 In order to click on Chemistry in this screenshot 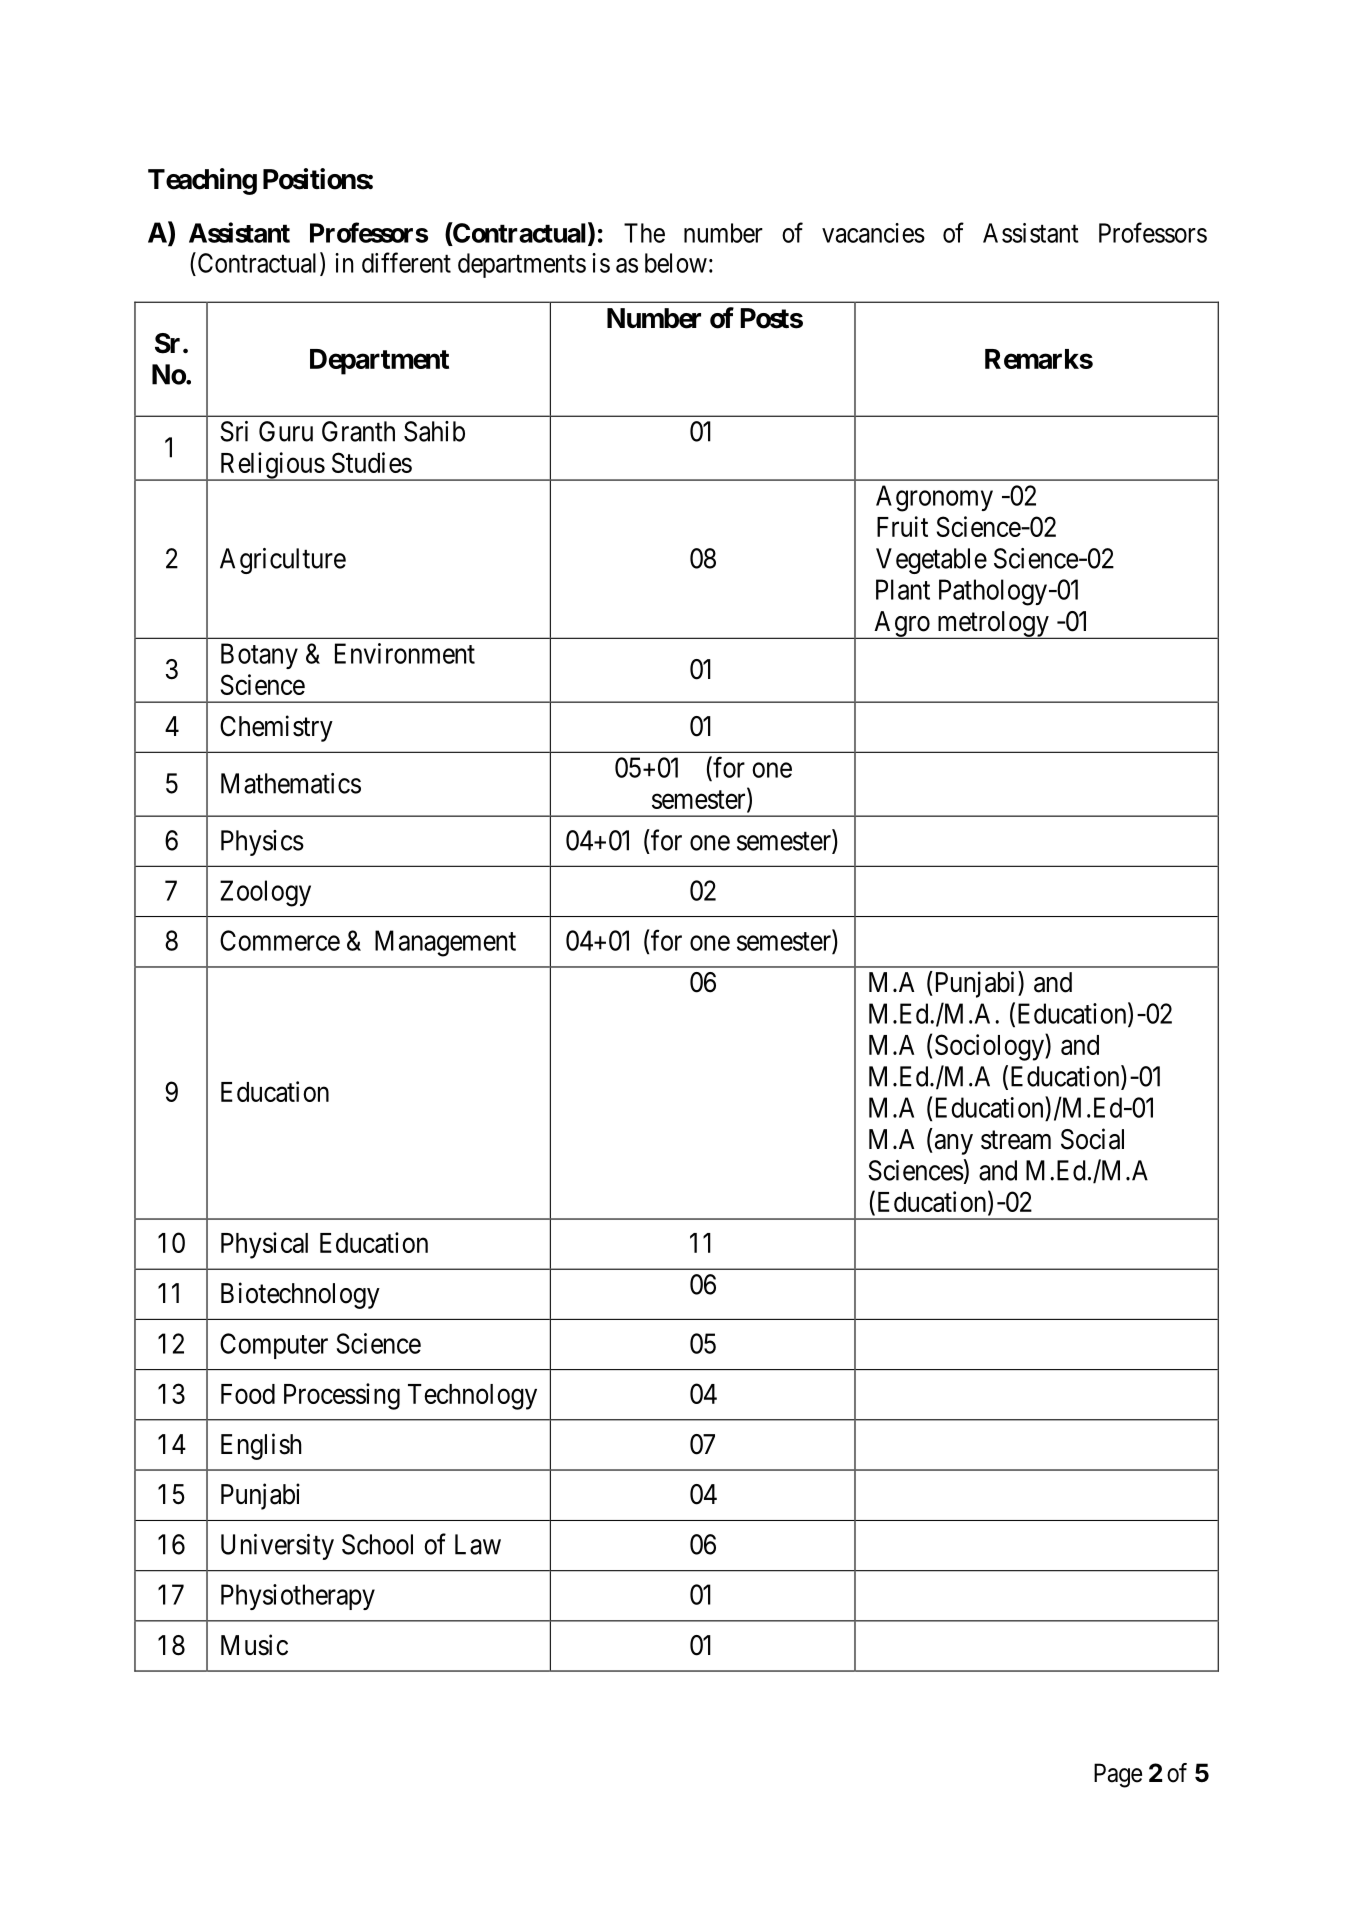, I will do `click(276, 728)`.
